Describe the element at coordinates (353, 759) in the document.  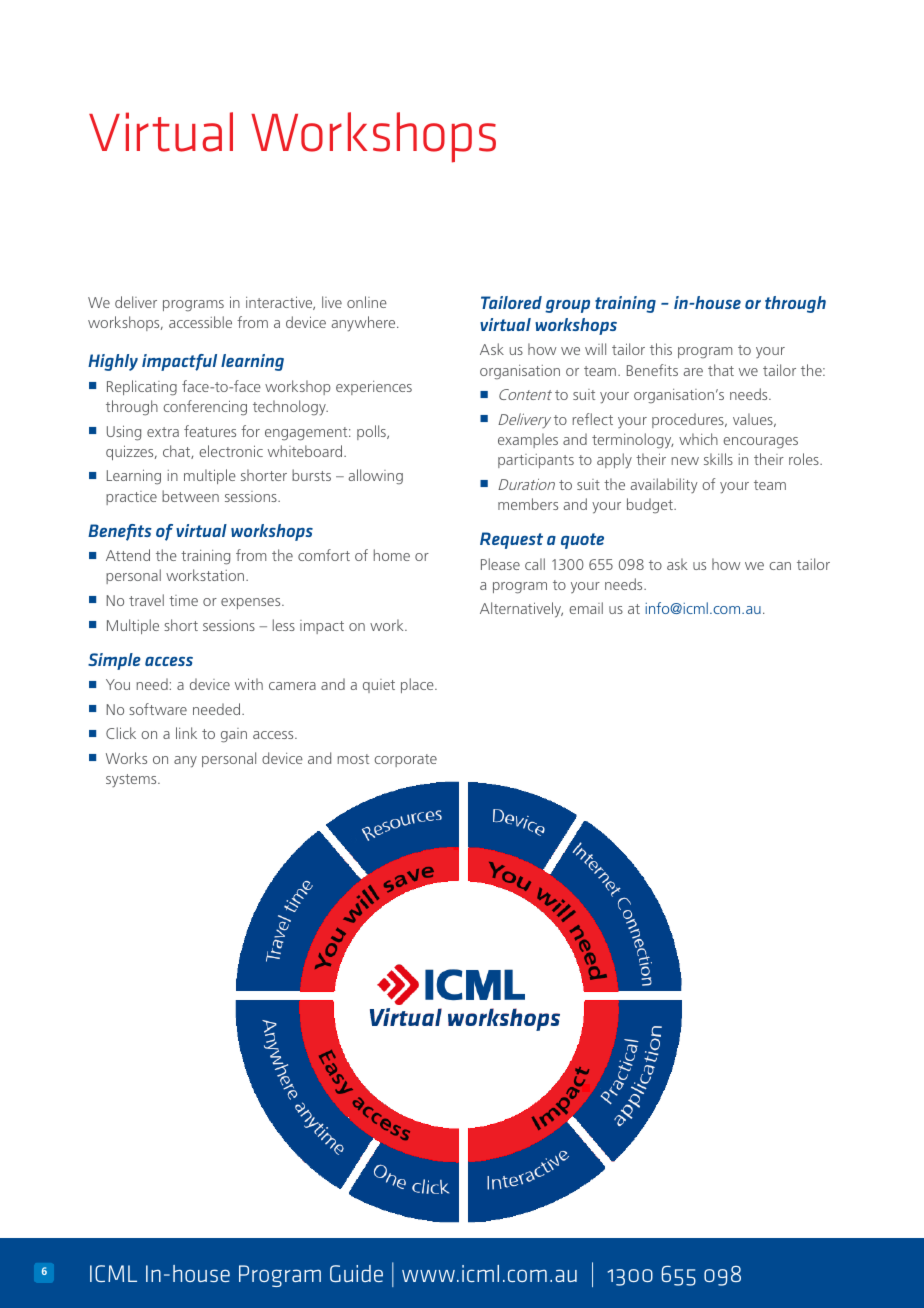
I see `most` at that location.
